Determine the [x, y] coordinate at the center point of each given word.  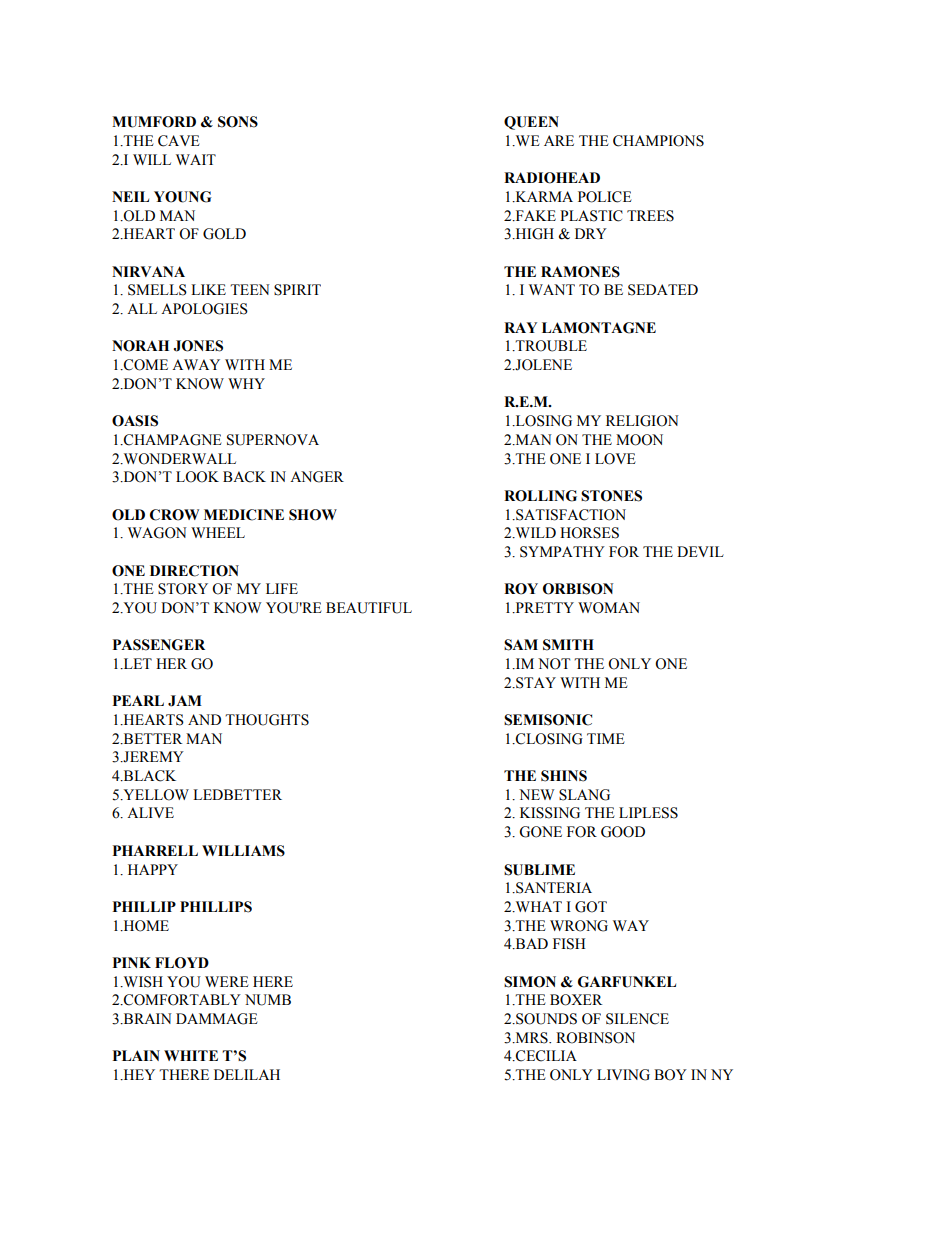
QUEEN [531, 123]
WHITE [191, 1055]
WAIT [196, 159]
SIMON [530, 982]
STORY [183, 589]
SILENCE [637, 1019]
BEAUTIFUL [369, 608]
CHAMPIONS [658, 141]
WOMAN [609, 608]
